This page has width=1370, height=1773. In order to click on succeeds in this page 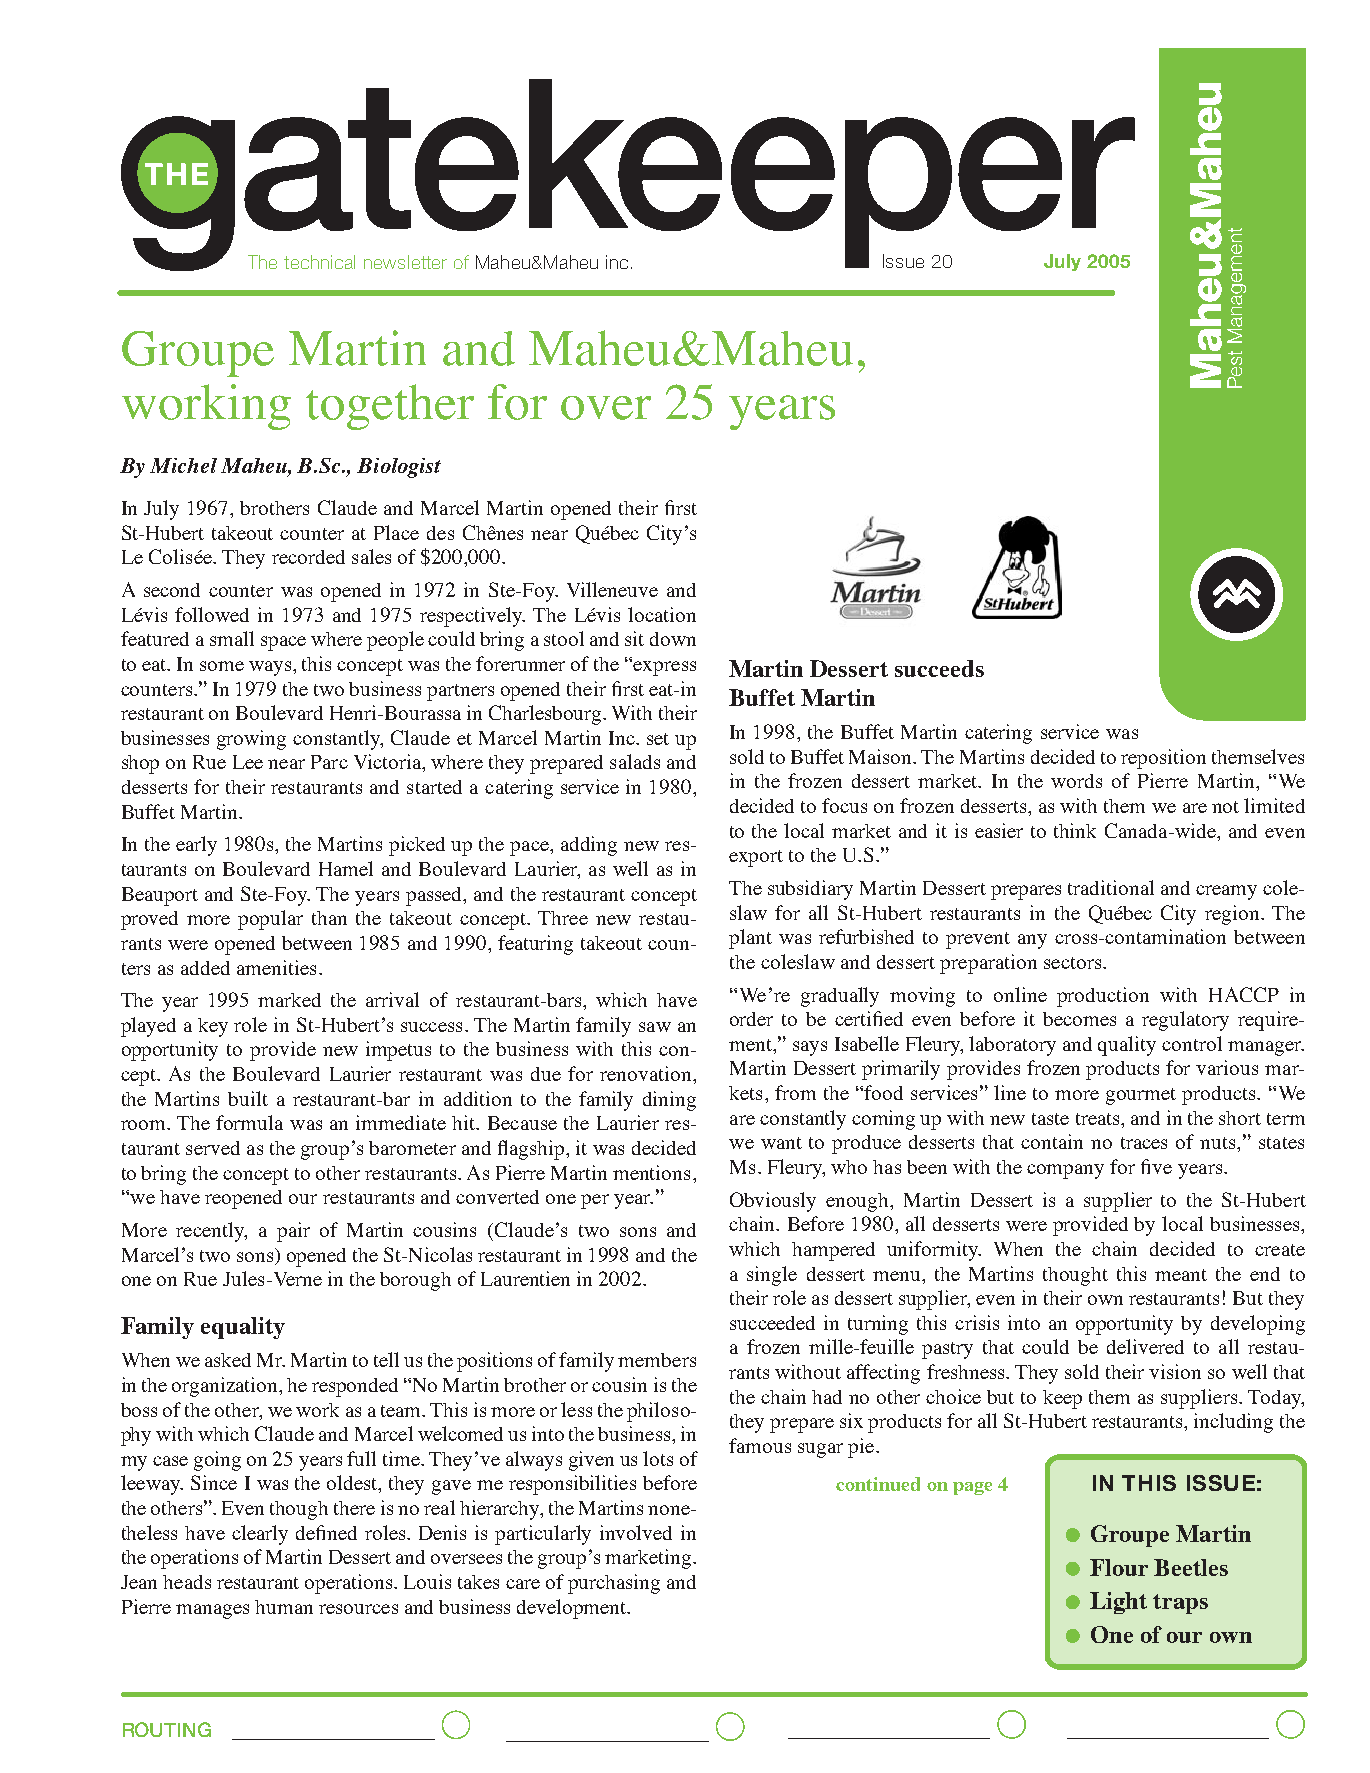, I will do `click(939, 668)`.
